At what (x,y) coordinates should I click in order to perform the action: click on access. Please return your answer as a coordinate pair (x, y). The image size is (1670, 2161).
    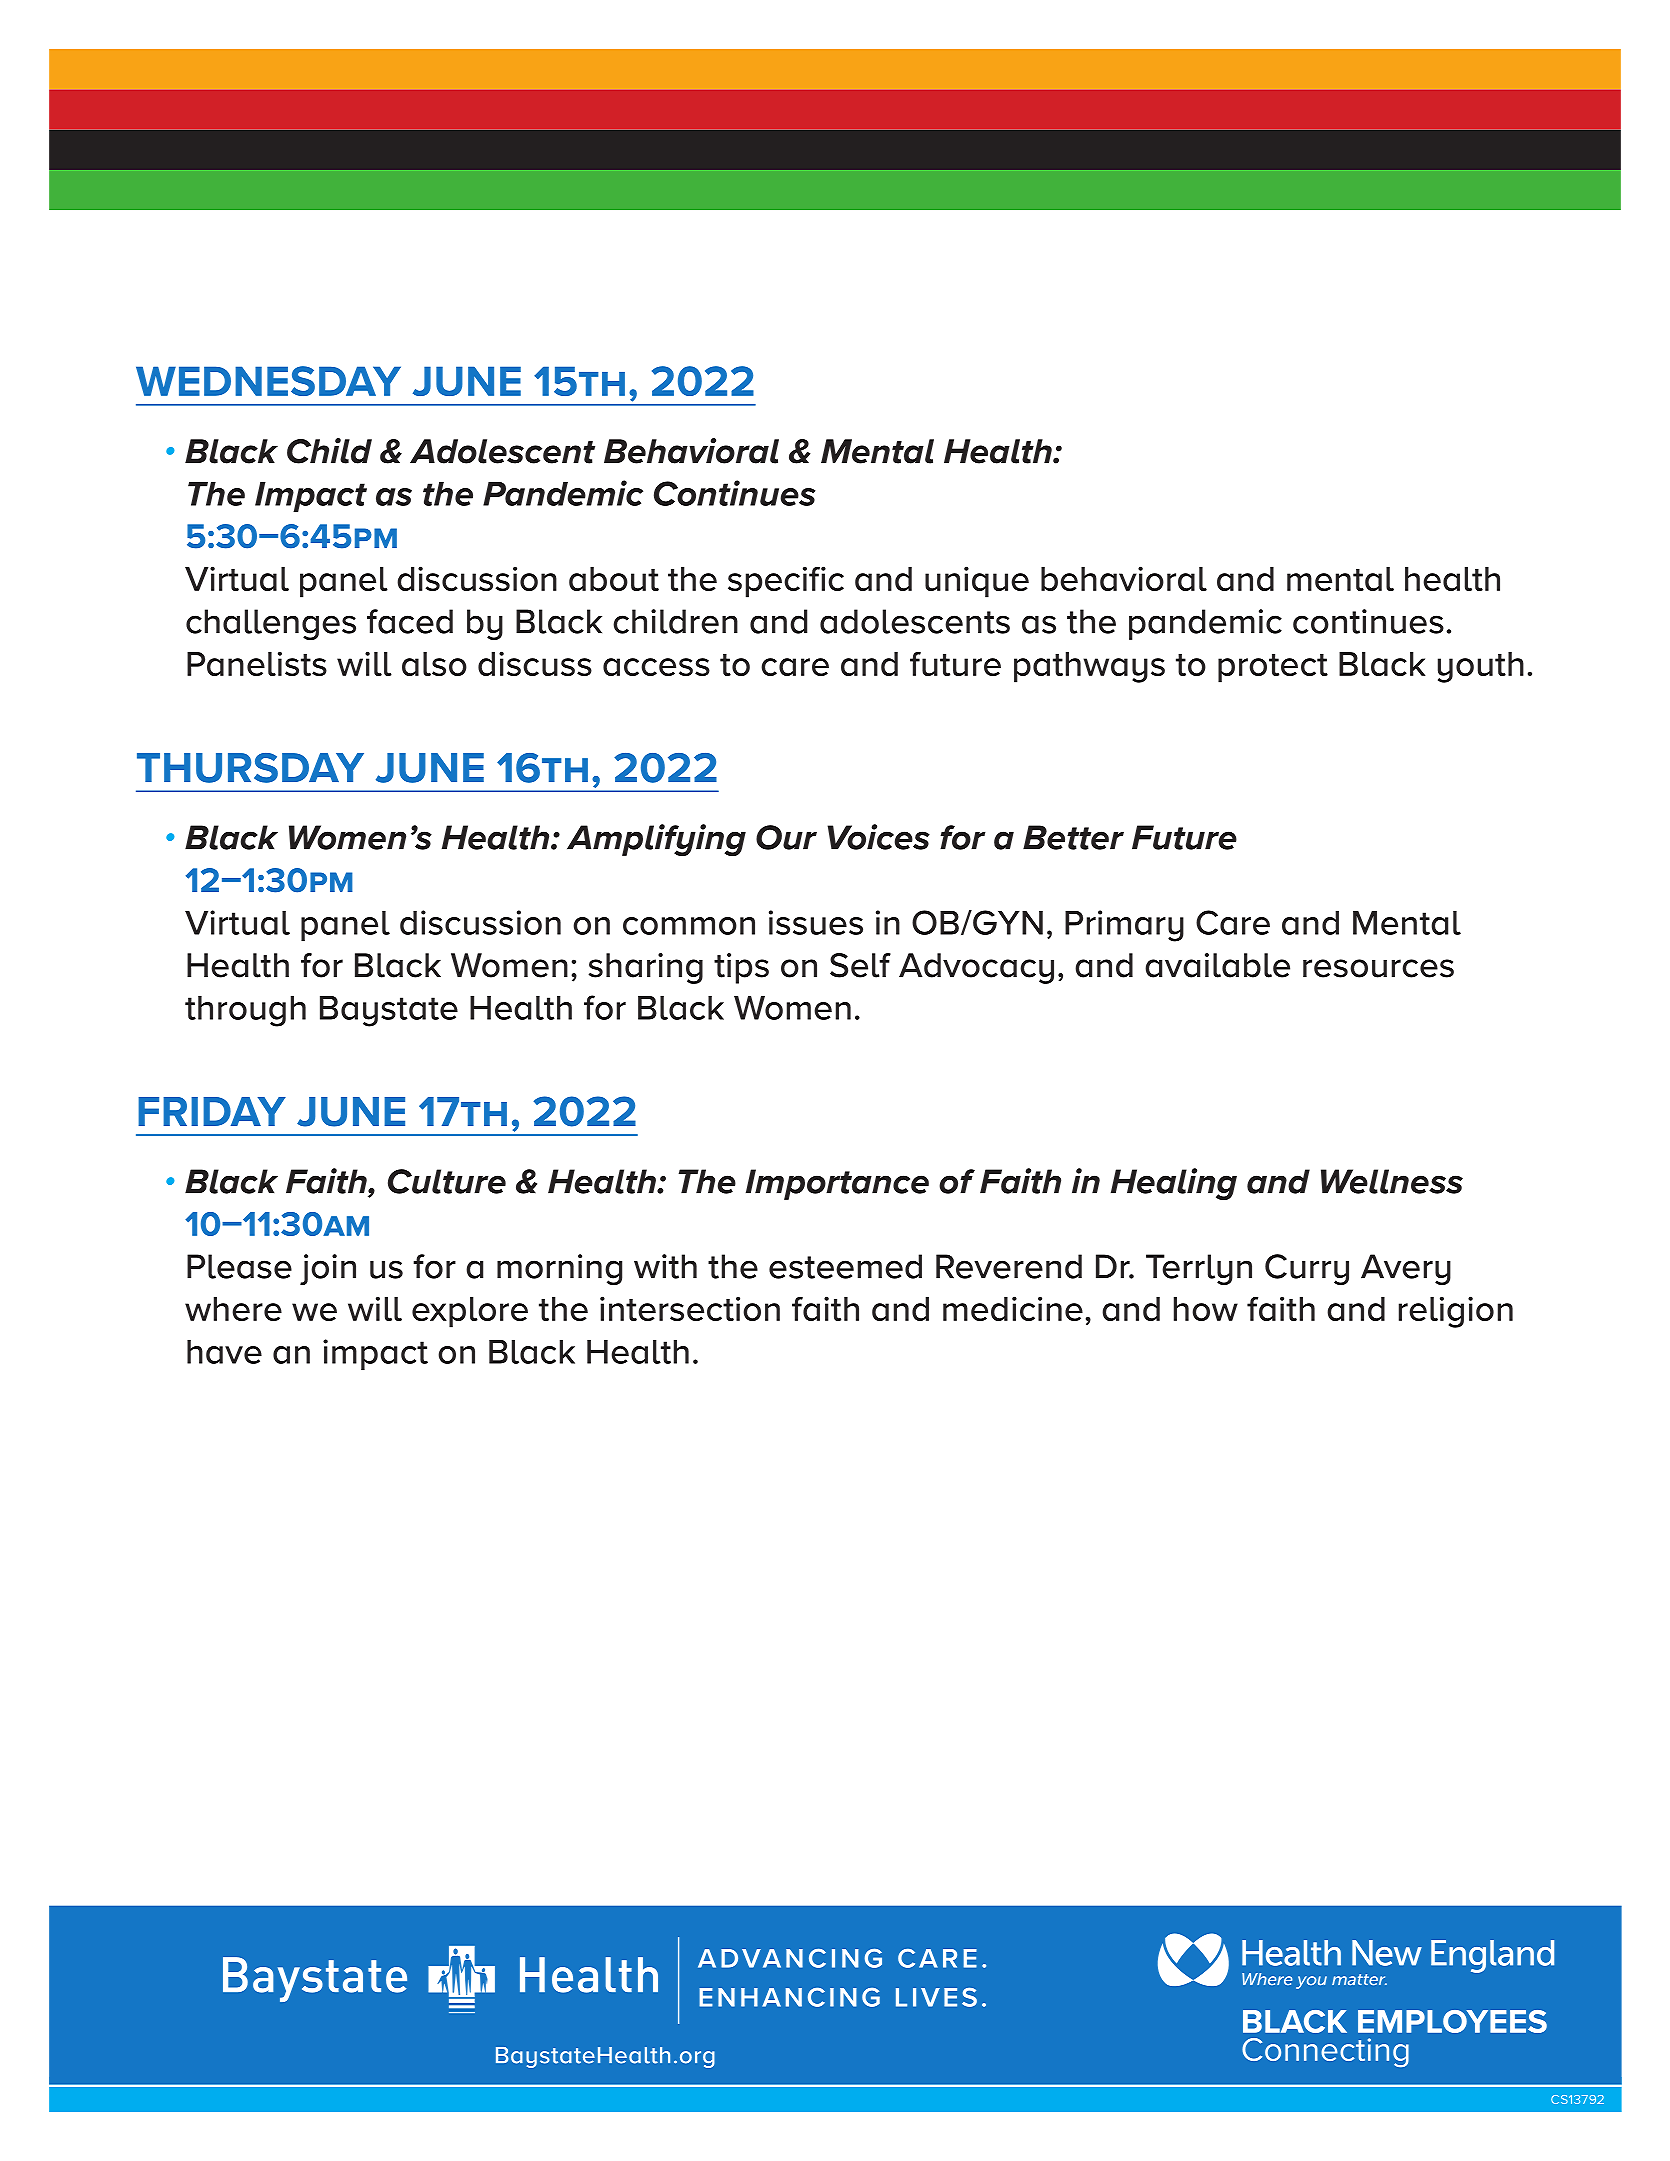
    Looking at the image, I should click on (656, 667).
